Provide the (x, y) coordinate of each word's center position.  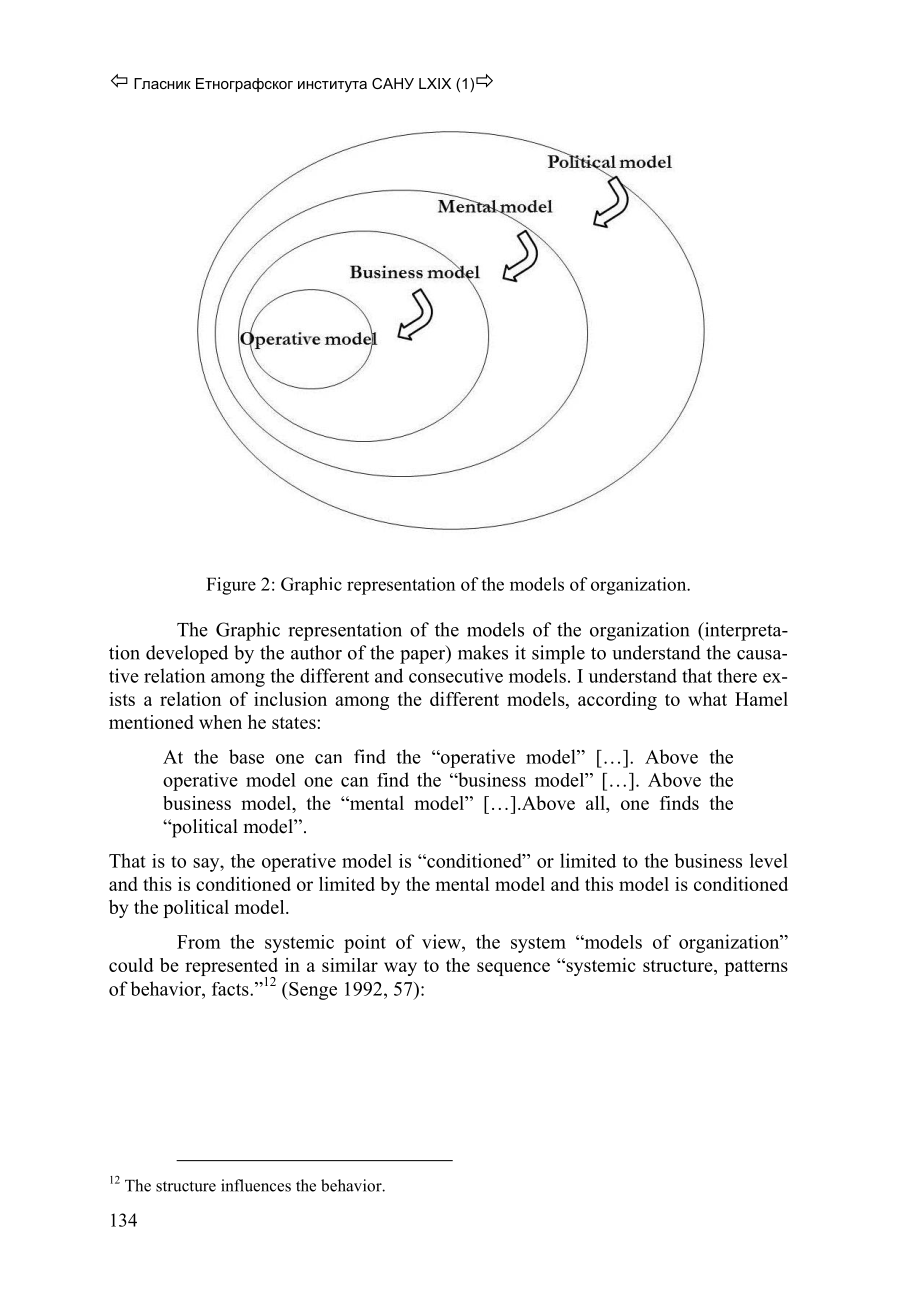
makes (483, 652)
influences (256, 1185)
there (737, 675)
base (246, 756)
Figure (231, 586)
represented (231, 968)
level (769, 860)
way (400, 969)
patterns (756, 968)
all (596, 803)
